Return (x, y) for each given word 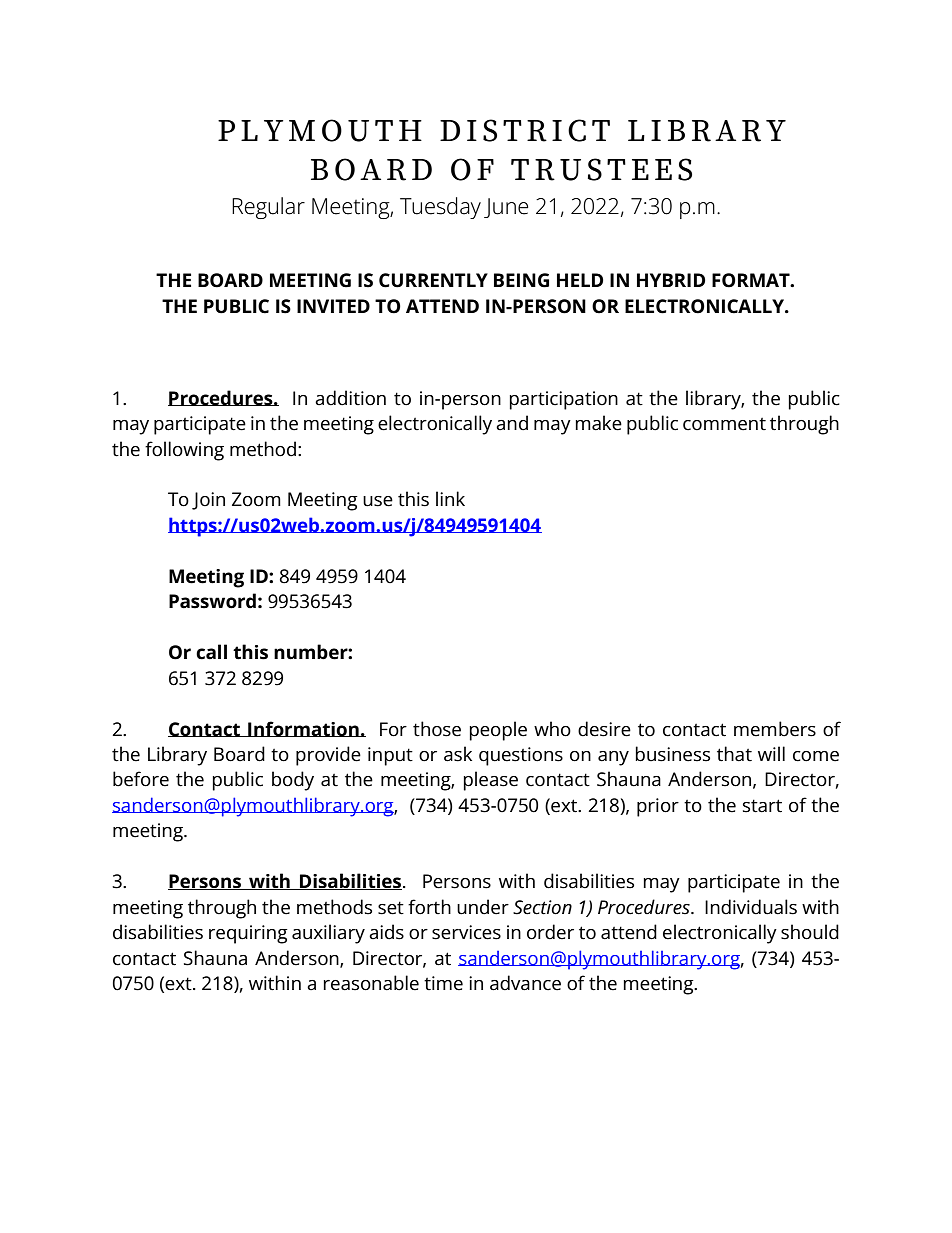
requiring (248, 934)
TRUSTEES (601, 169)
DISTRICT (525, 130)
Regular (268, 208)
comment (724, 424)
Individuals (751, 907)
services (466, 932)
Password (212, 601)
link (450, 498)
